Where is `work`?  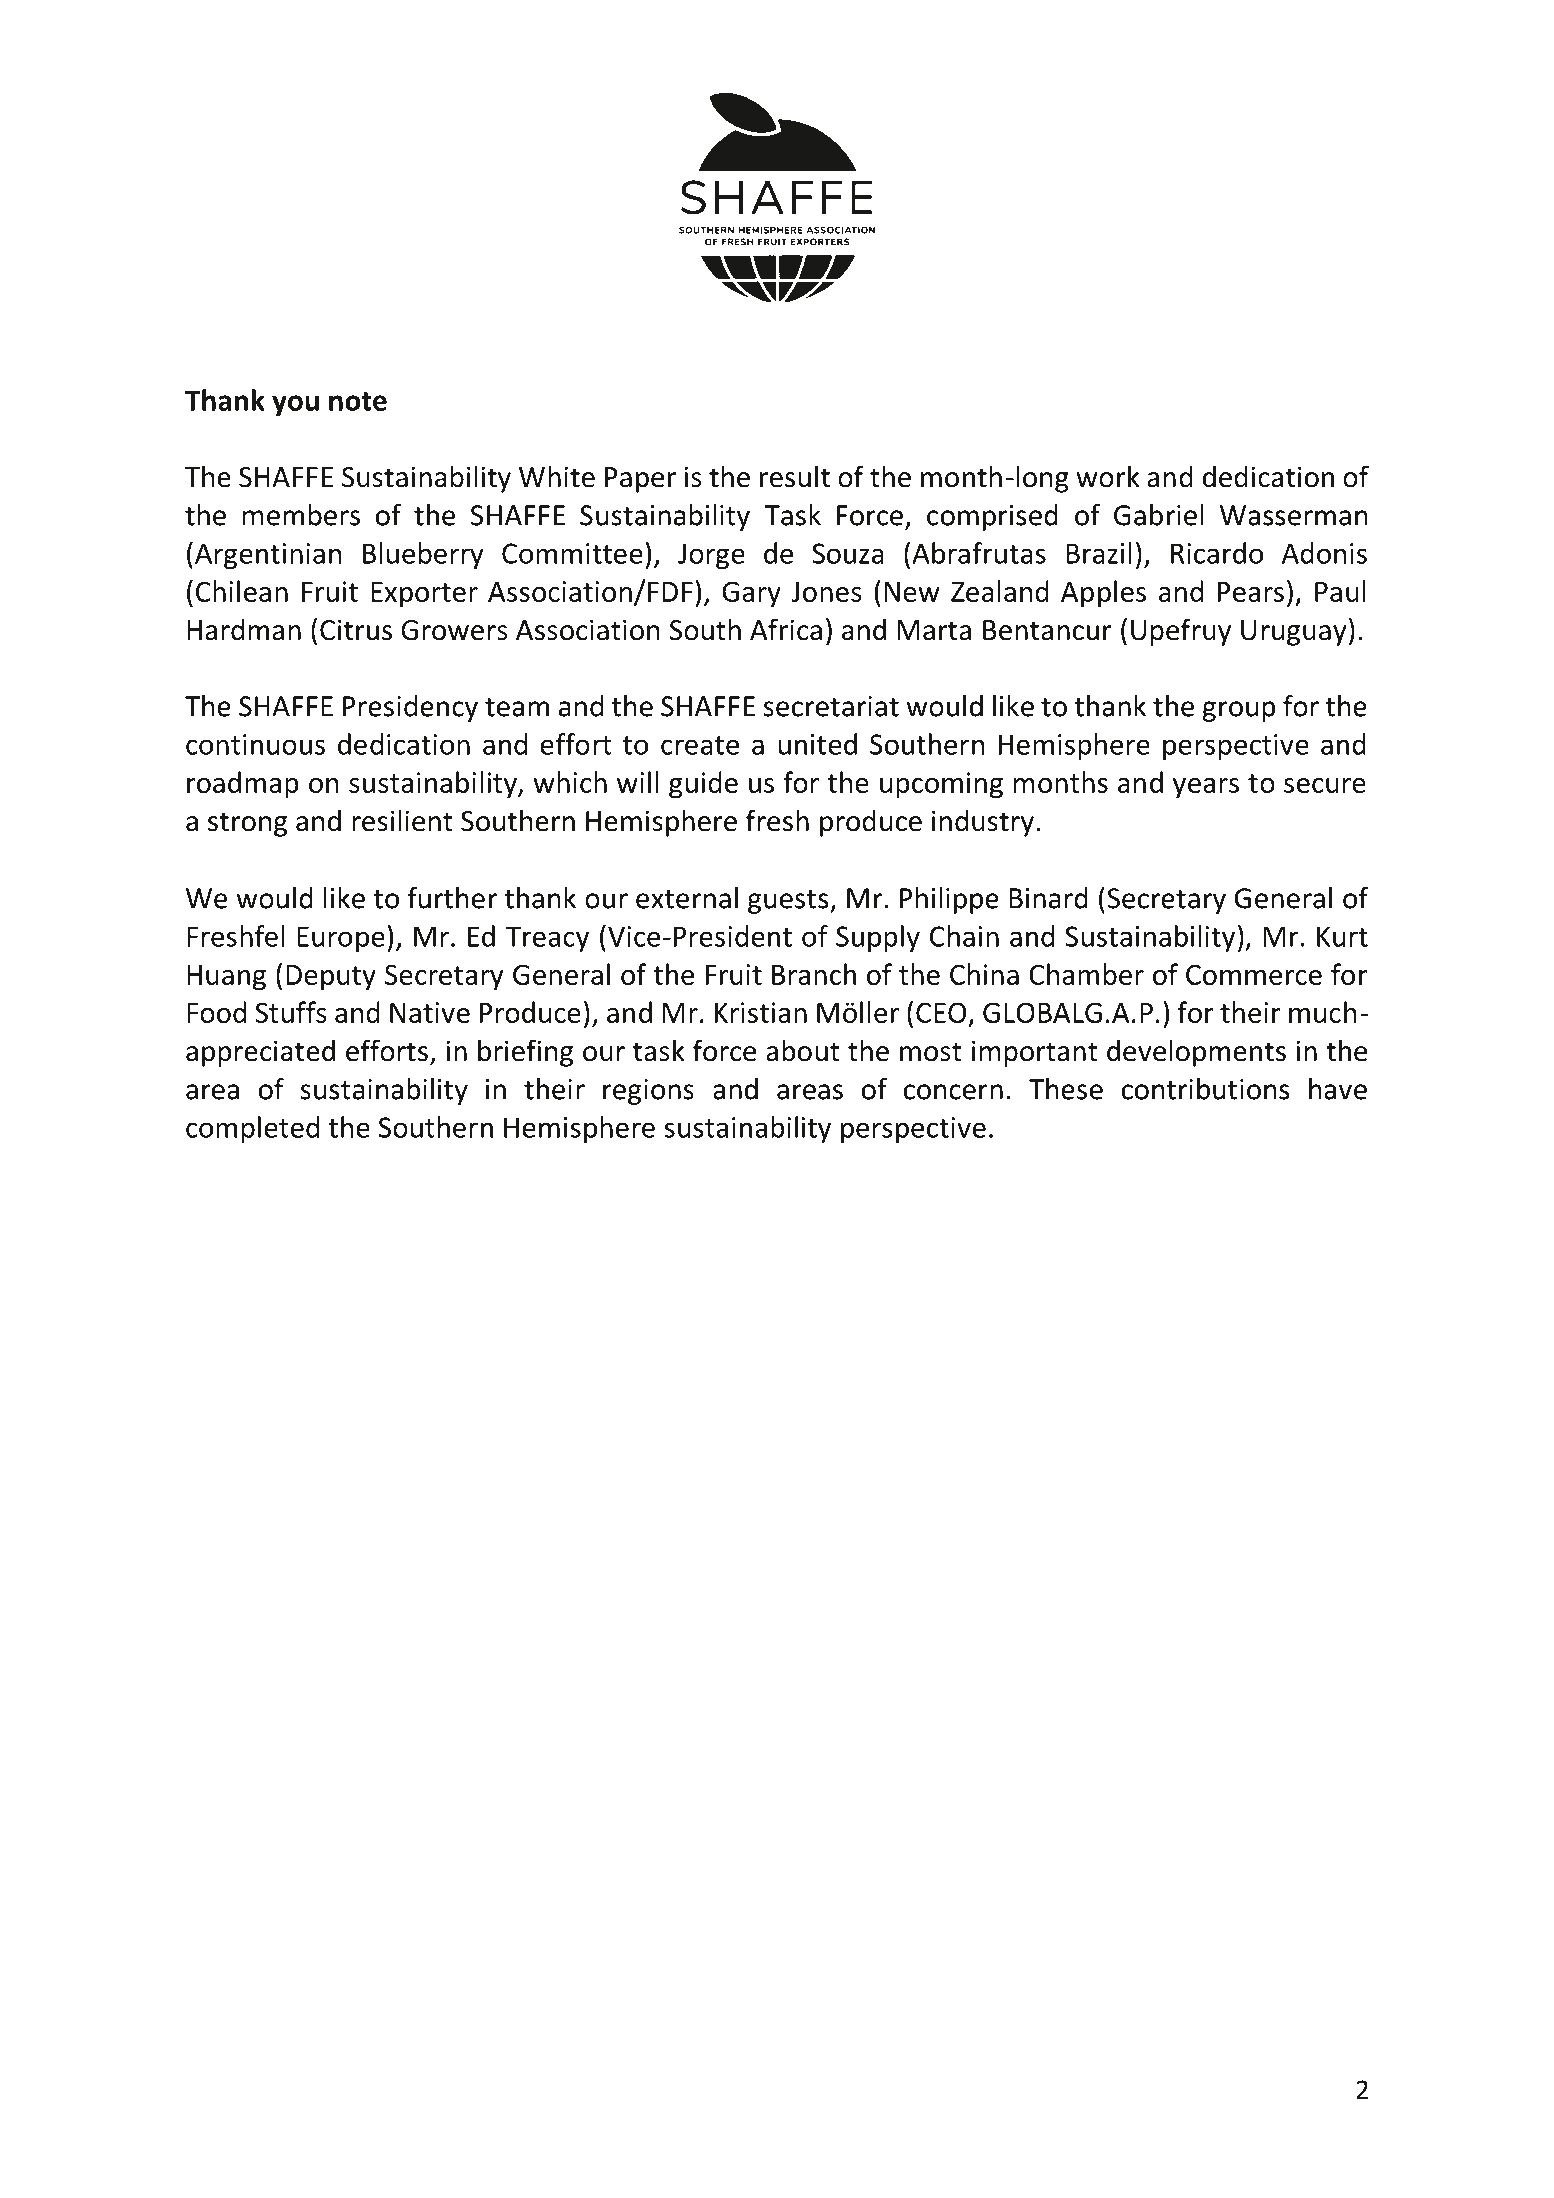
work is located at coordinates (1108, 476).
